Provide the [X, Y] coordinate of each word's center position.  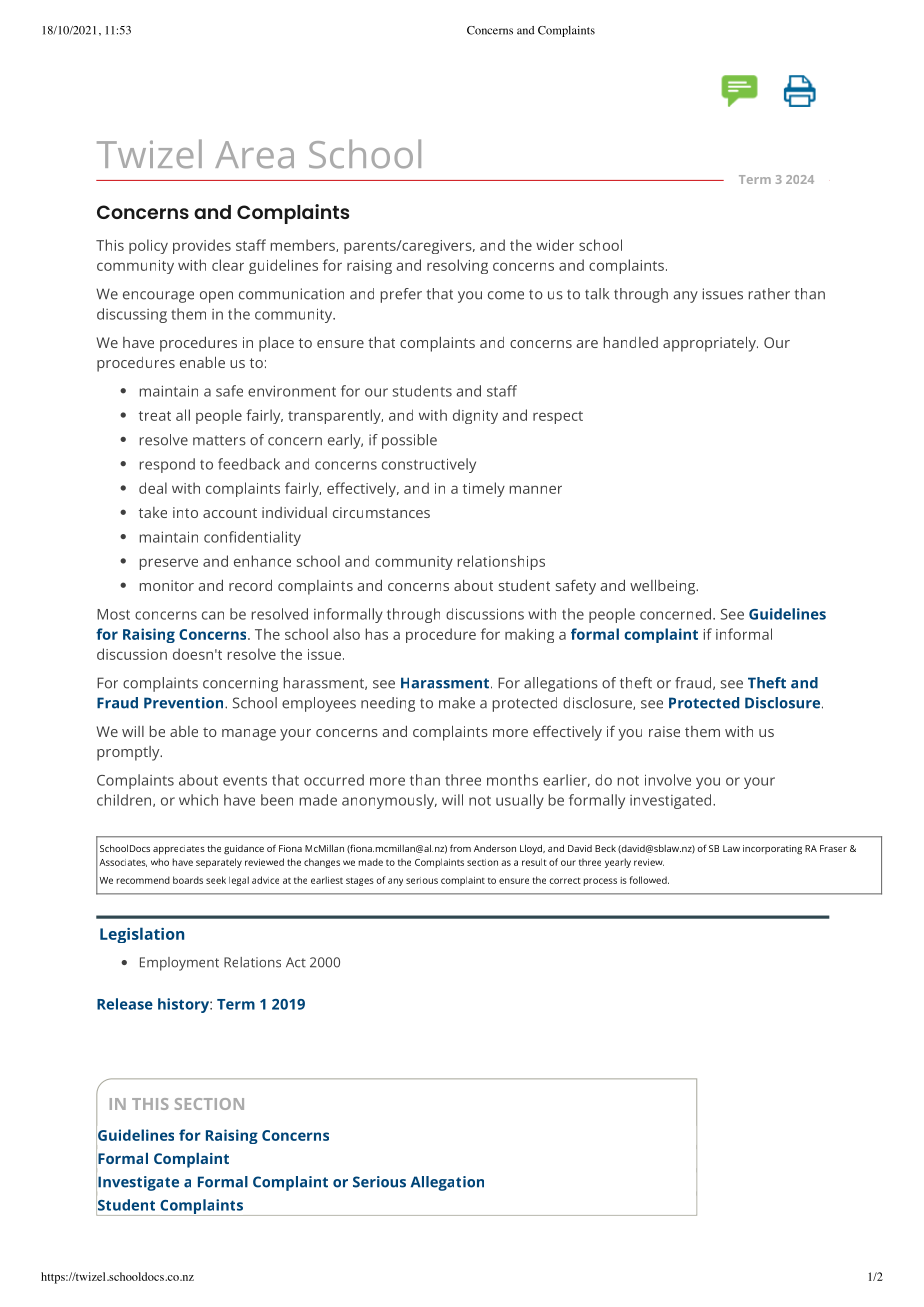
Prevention [185, 703]
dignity [475, 416]
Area [254, 155]
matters [219, 440]
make [457, 703]
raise [664, 731]
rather [769, 294]
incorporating [772, 850]
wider [555, 245]
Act [296, 962]
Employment [179, 964]
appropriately [710, 344]
